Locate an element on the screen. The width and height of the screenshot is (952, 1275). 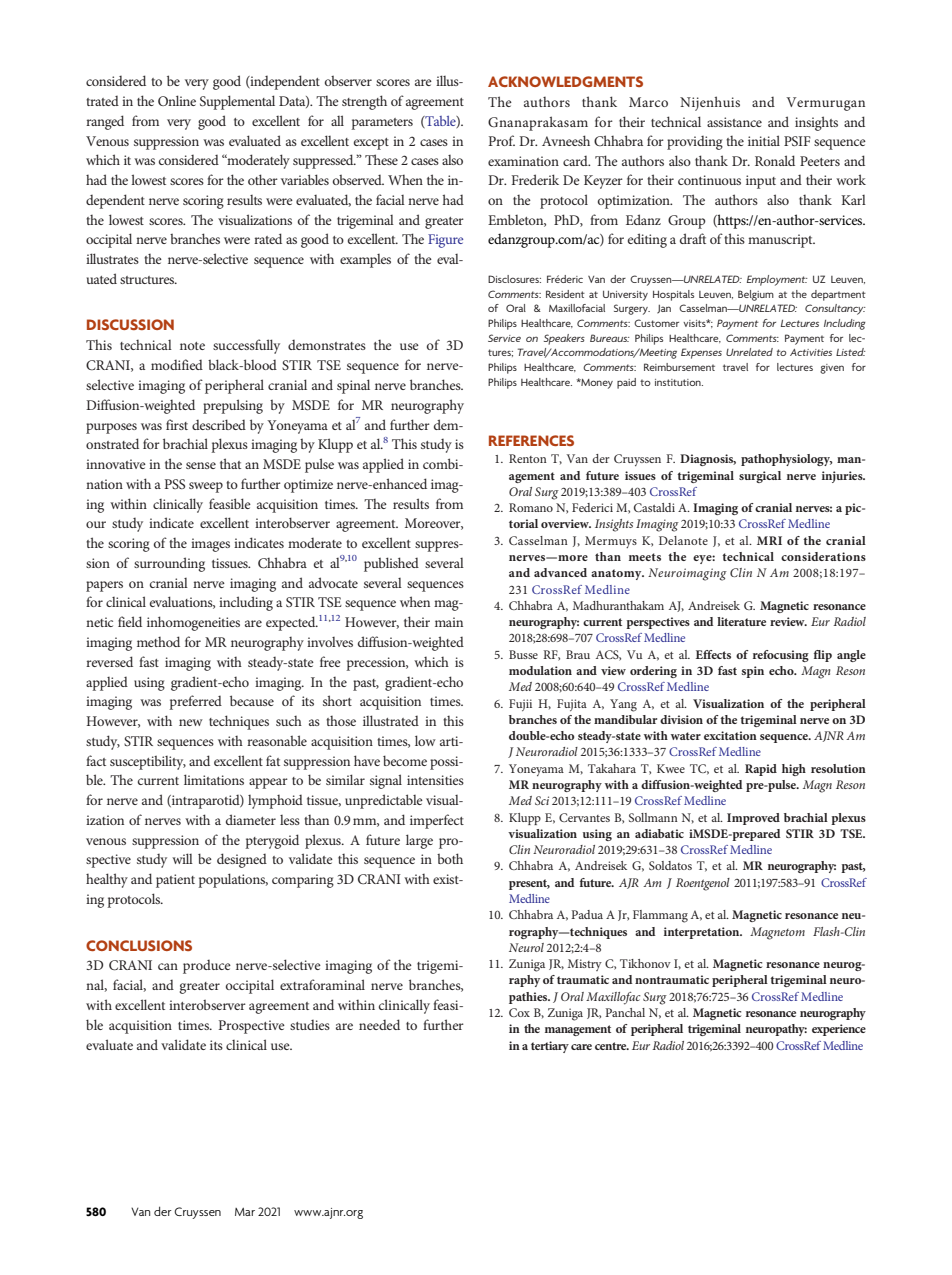
Online is located at coordinates (177, 100).
